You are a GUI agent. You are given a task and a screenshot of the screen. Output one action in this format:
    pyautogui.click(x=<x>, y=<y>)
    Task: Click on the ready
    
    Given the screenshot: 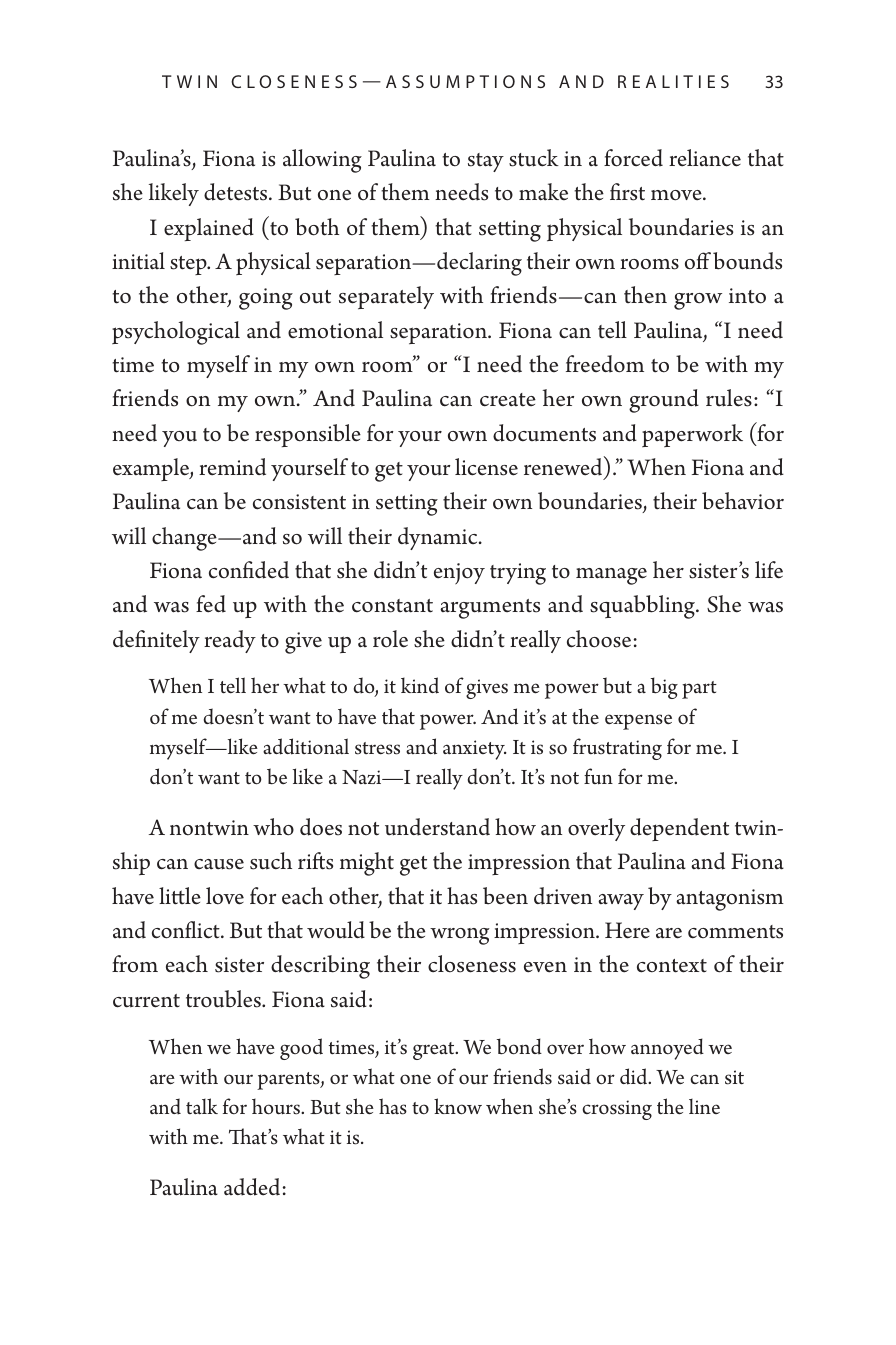 What is the action you would take?
    pyautogui.click(x=230, y=641)
